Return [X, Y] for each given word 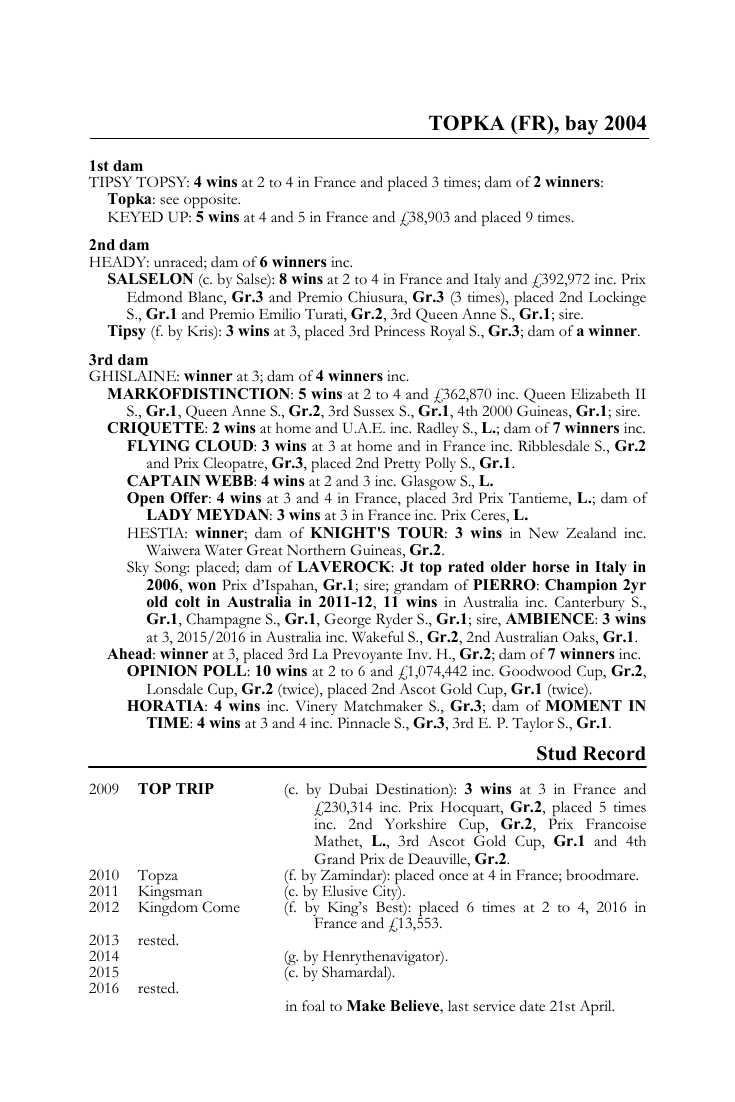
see [169, 201]
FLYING [158, 446]
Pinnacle [364, 723]
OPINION [162, 671]
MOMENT [584, 706]
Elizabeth [600, 394]
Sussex [374, 411]
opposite [211, 202]
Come [221, 907]
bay [582, 125]
